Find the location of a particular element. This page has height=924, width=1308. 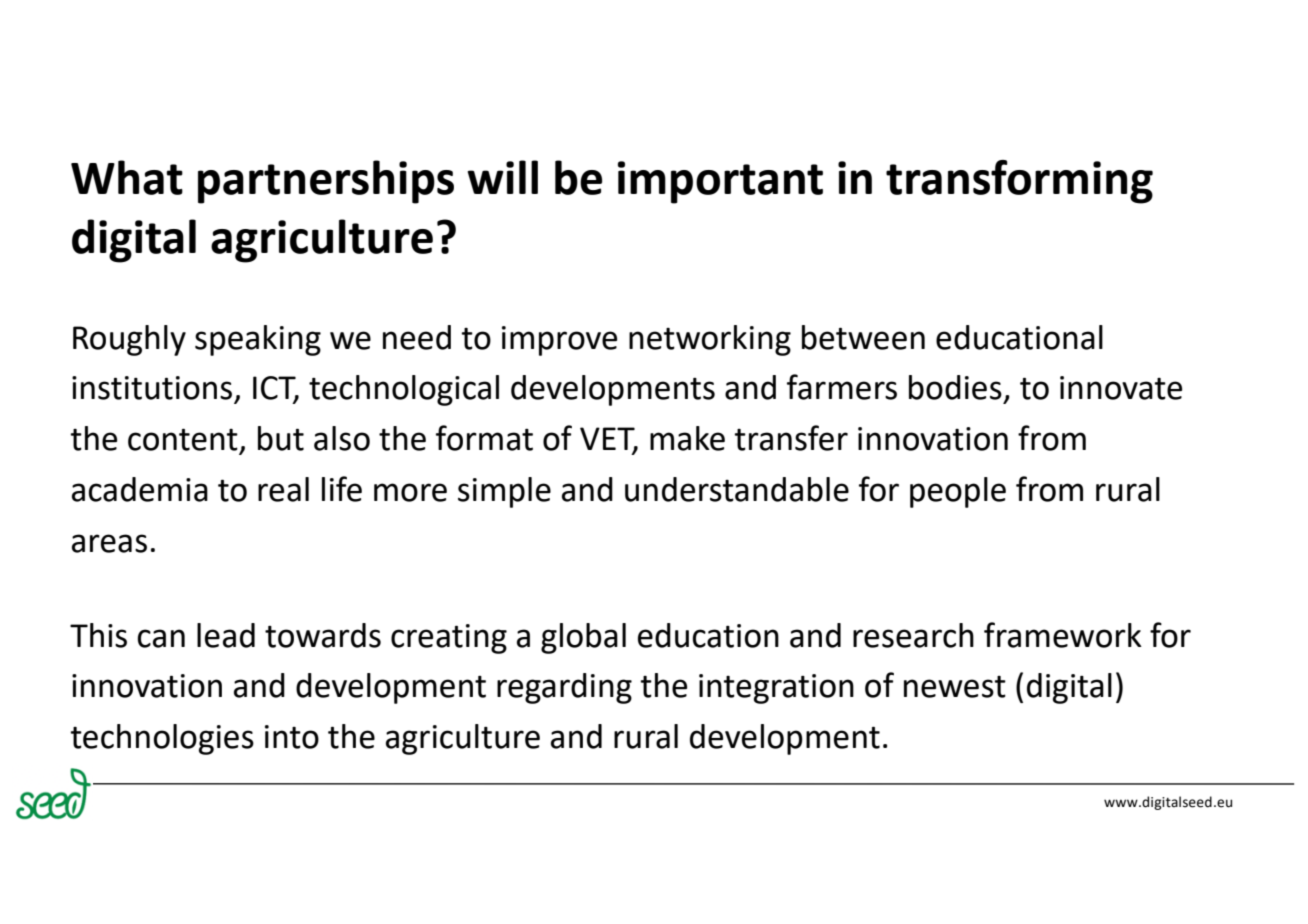

regarding is located at coordinates (564, 688).
